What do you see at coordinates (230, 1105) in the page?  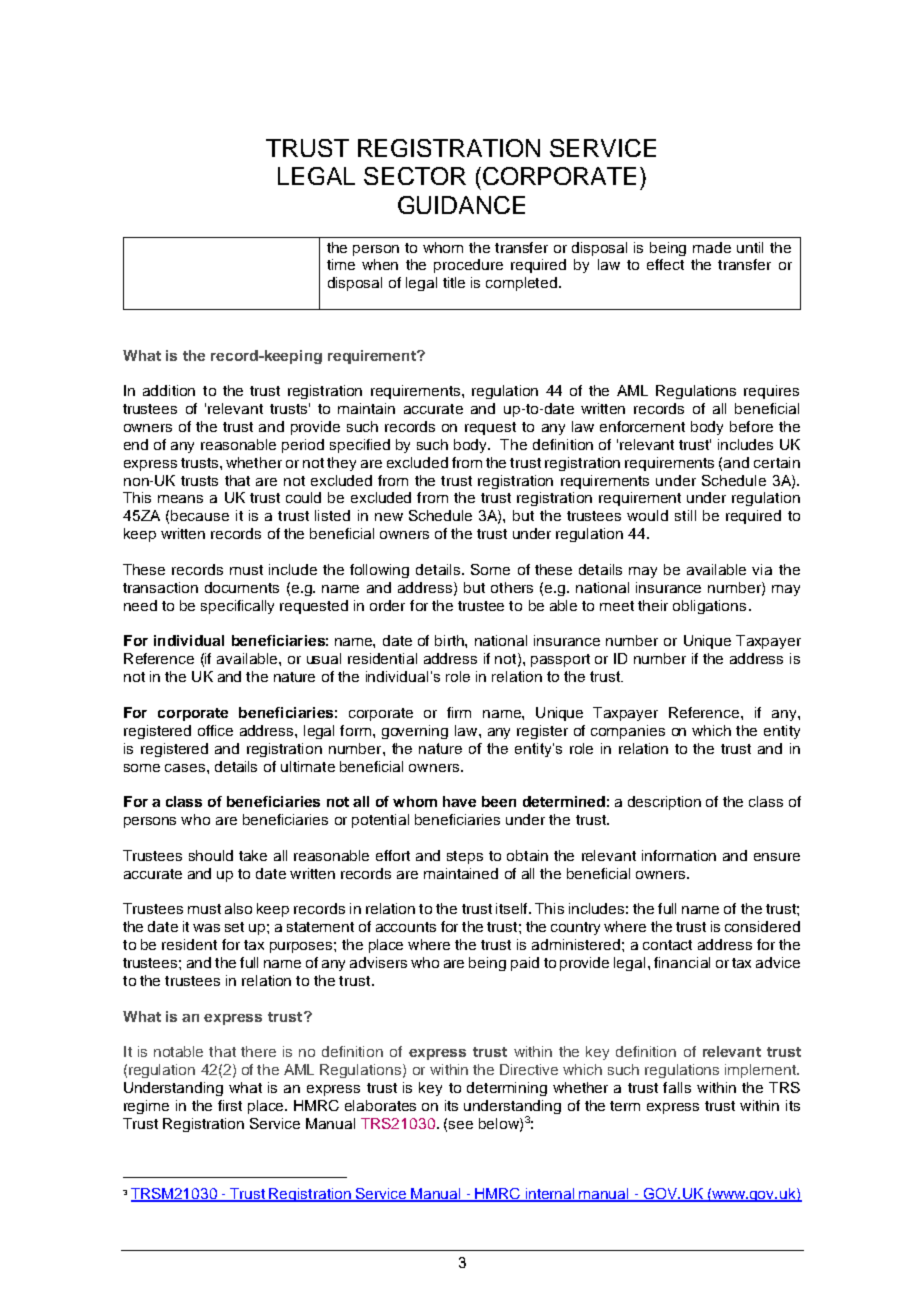 I see `first` at bounding box center [230, 1105].
